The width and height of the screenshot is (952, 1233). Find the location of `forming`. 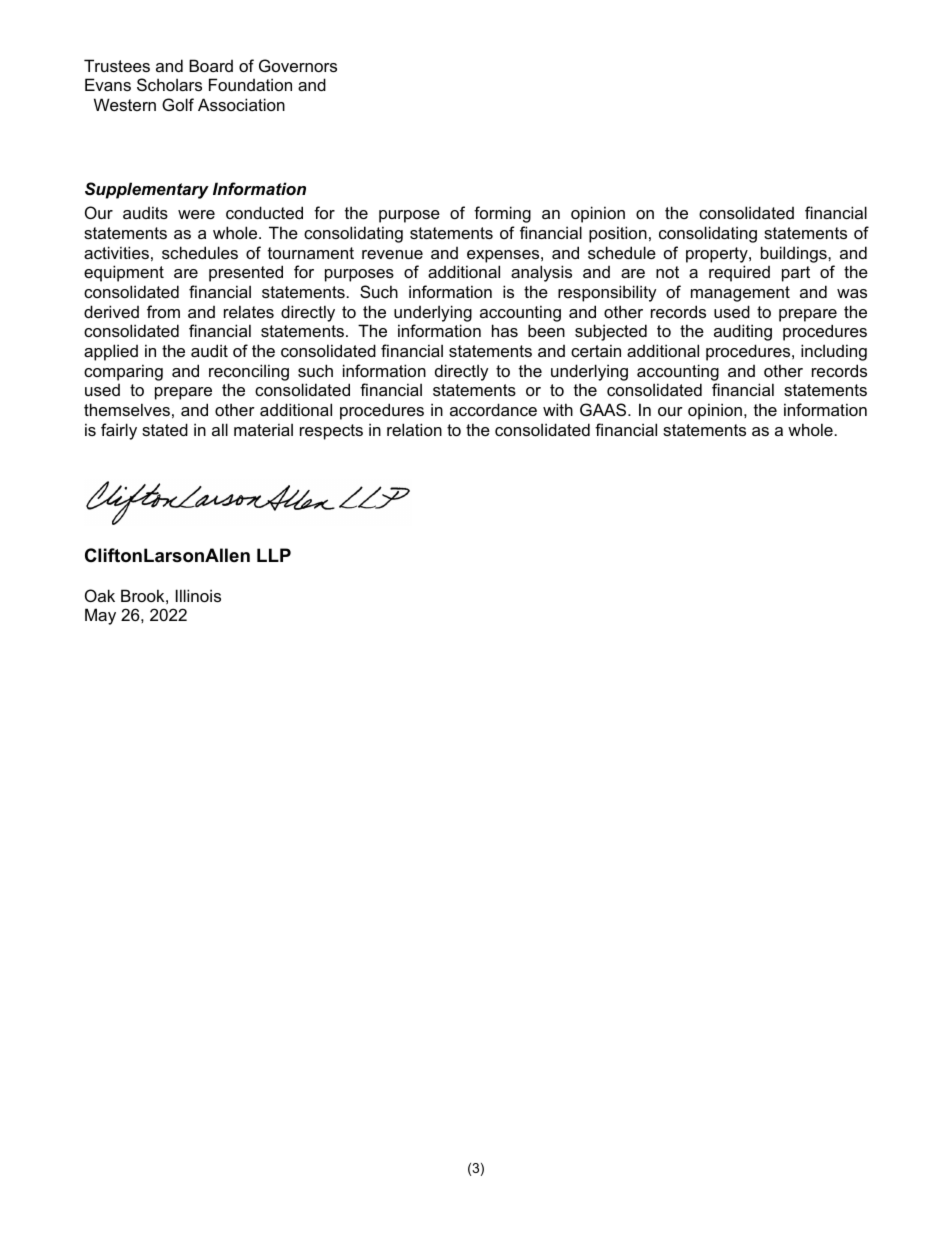

forming is located at coordinates (502, 214).
